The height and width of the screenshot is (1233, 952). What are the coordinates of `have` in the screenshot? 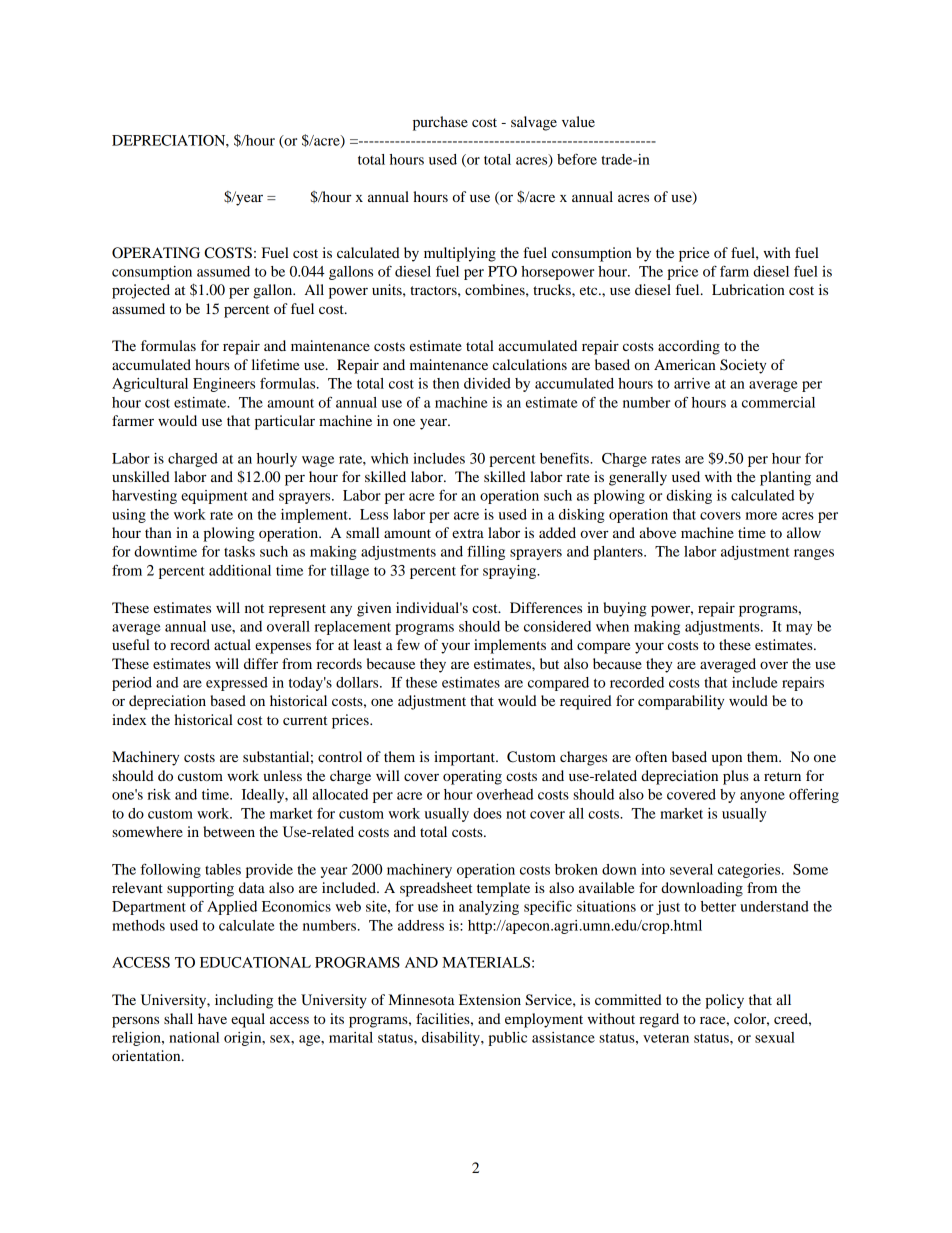 It's located at (212, 1018).
